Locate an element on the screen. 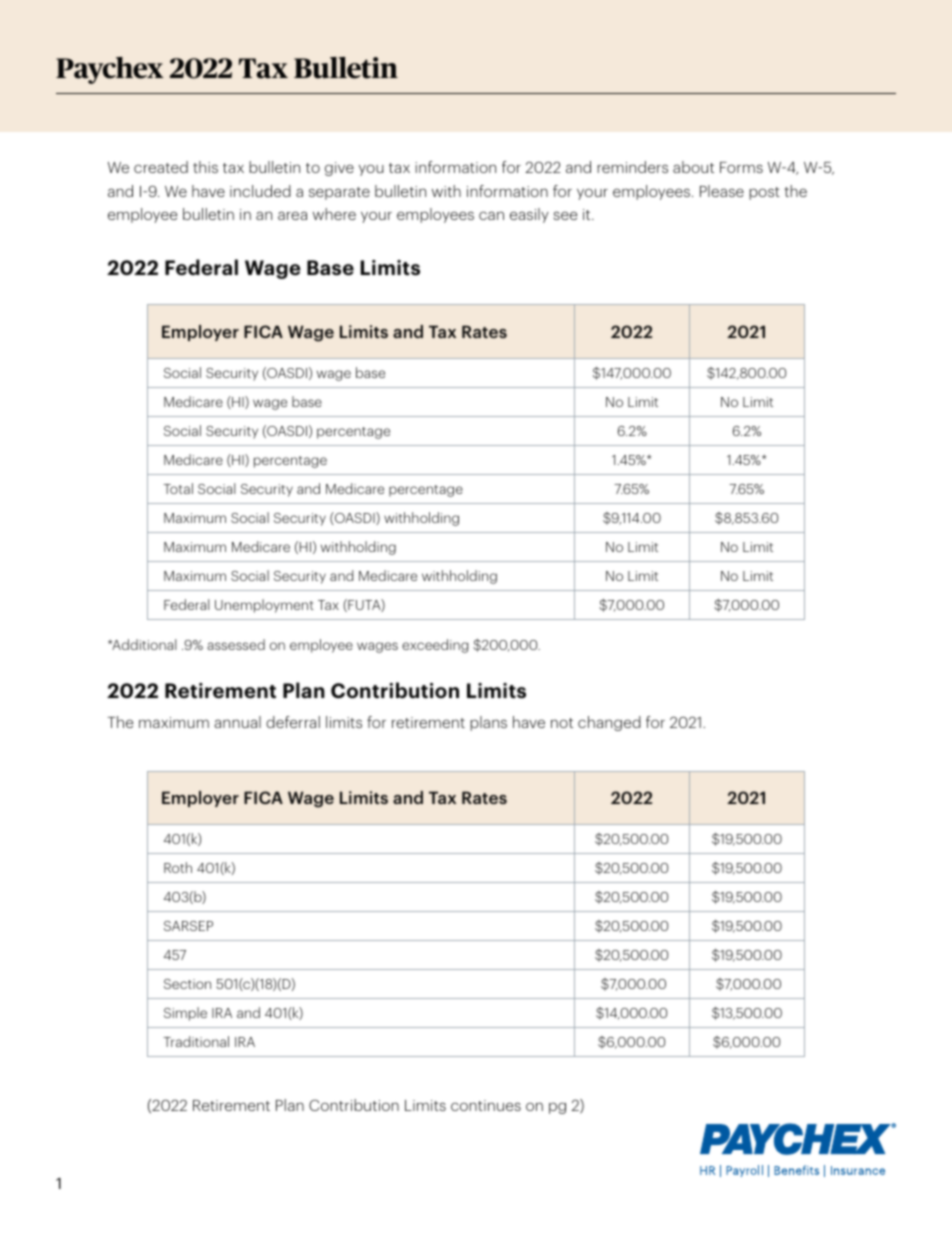  assessed is located at coordinates (236, 644).
